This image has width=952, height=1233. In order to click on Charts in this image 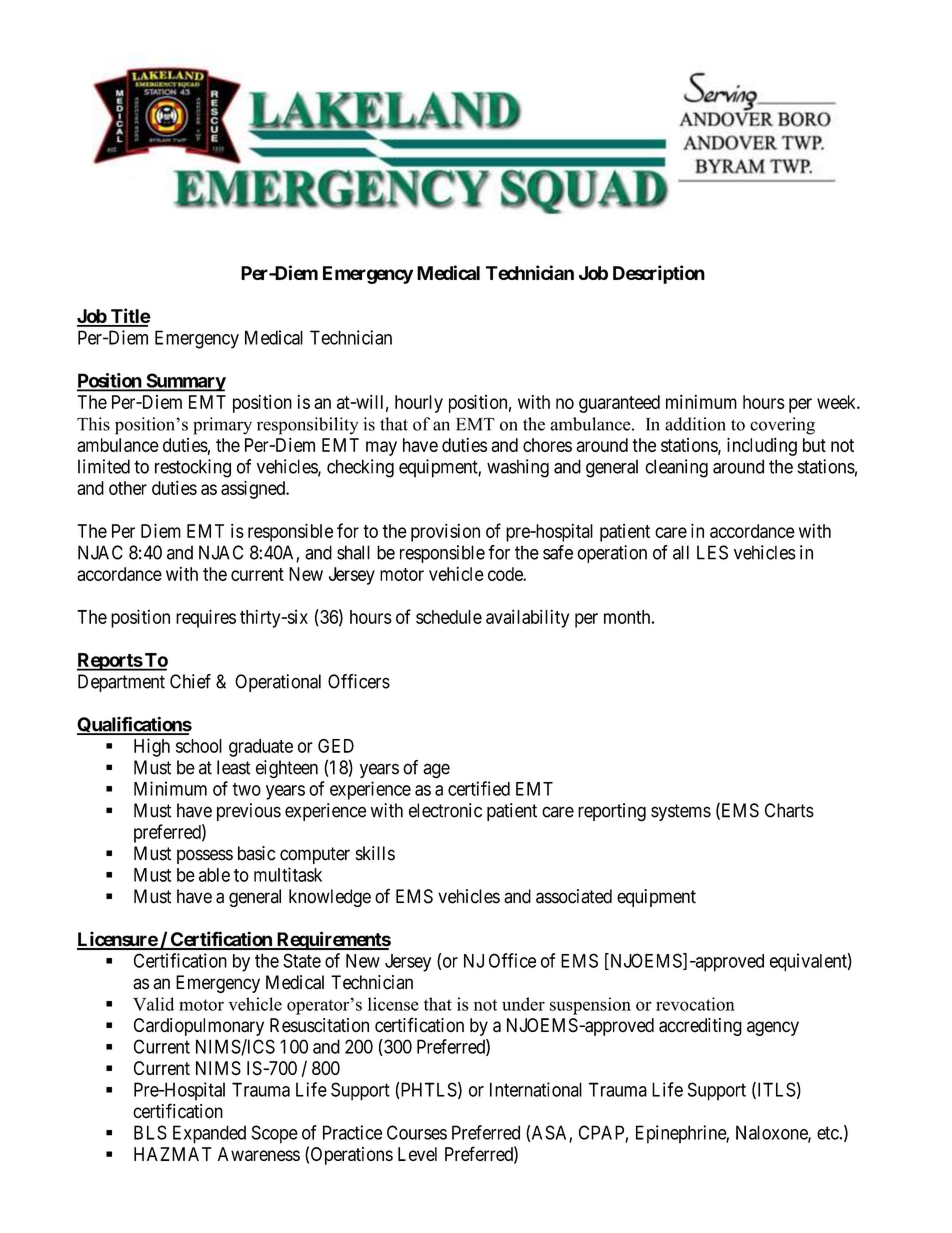, I will do `click(789, 810)`.
